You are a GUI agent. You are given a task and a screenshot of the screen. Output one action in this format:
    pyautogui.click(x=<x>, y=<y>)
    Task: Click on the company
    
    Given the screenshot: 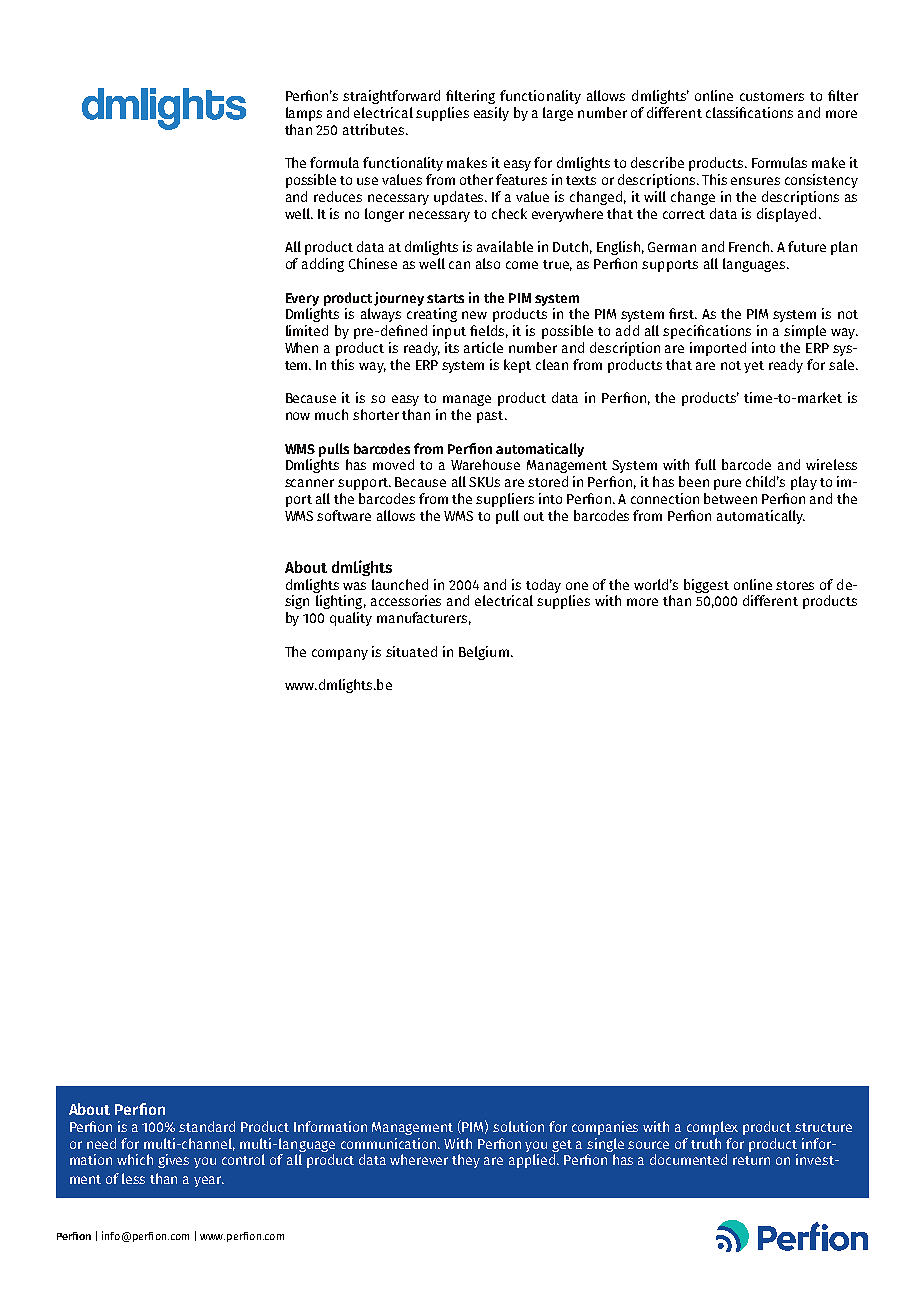 What is the action you would take?
    pyautogui.click(x=340, y=654)
